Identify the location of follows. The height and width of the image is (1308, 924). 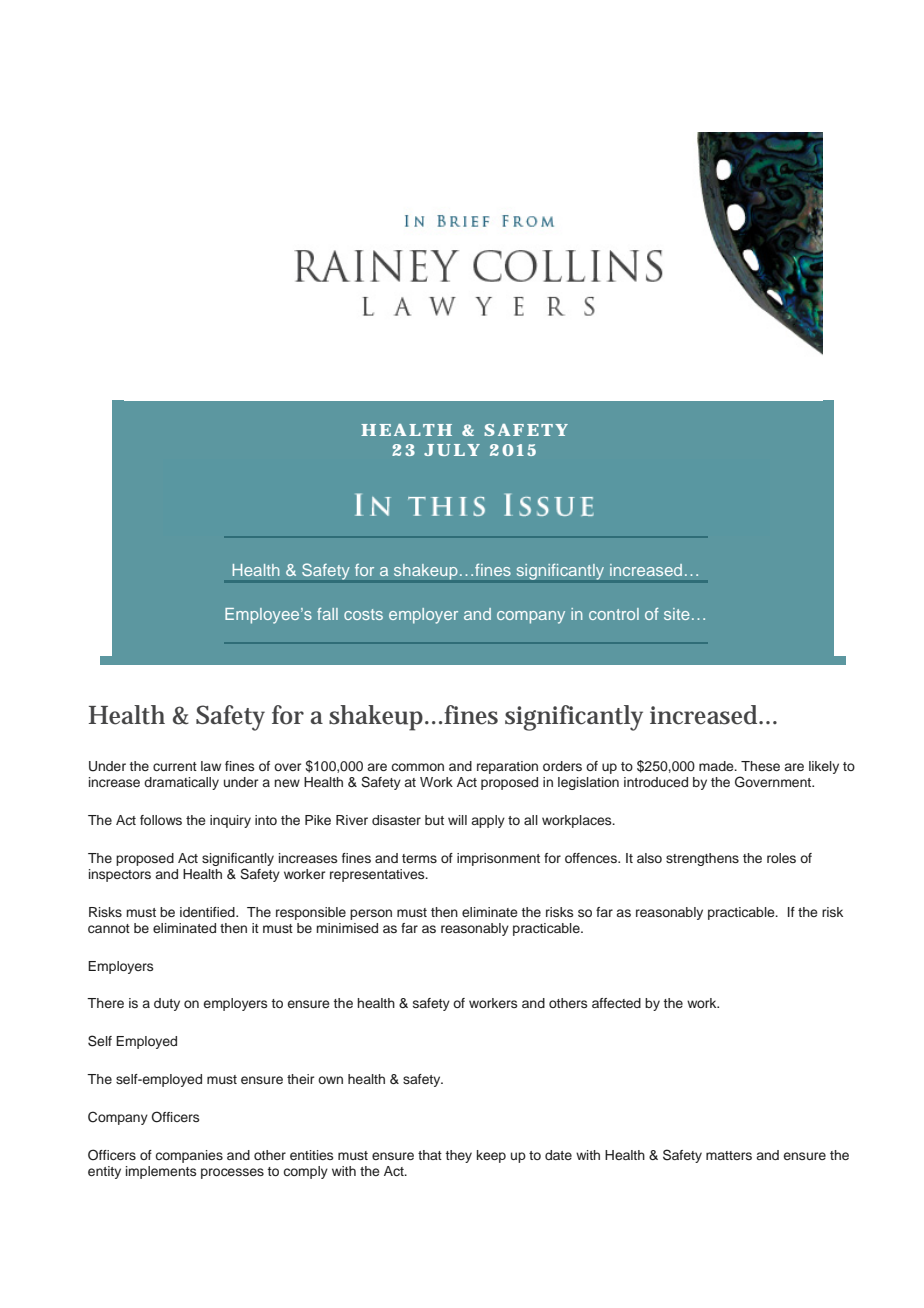
(161, 820).
